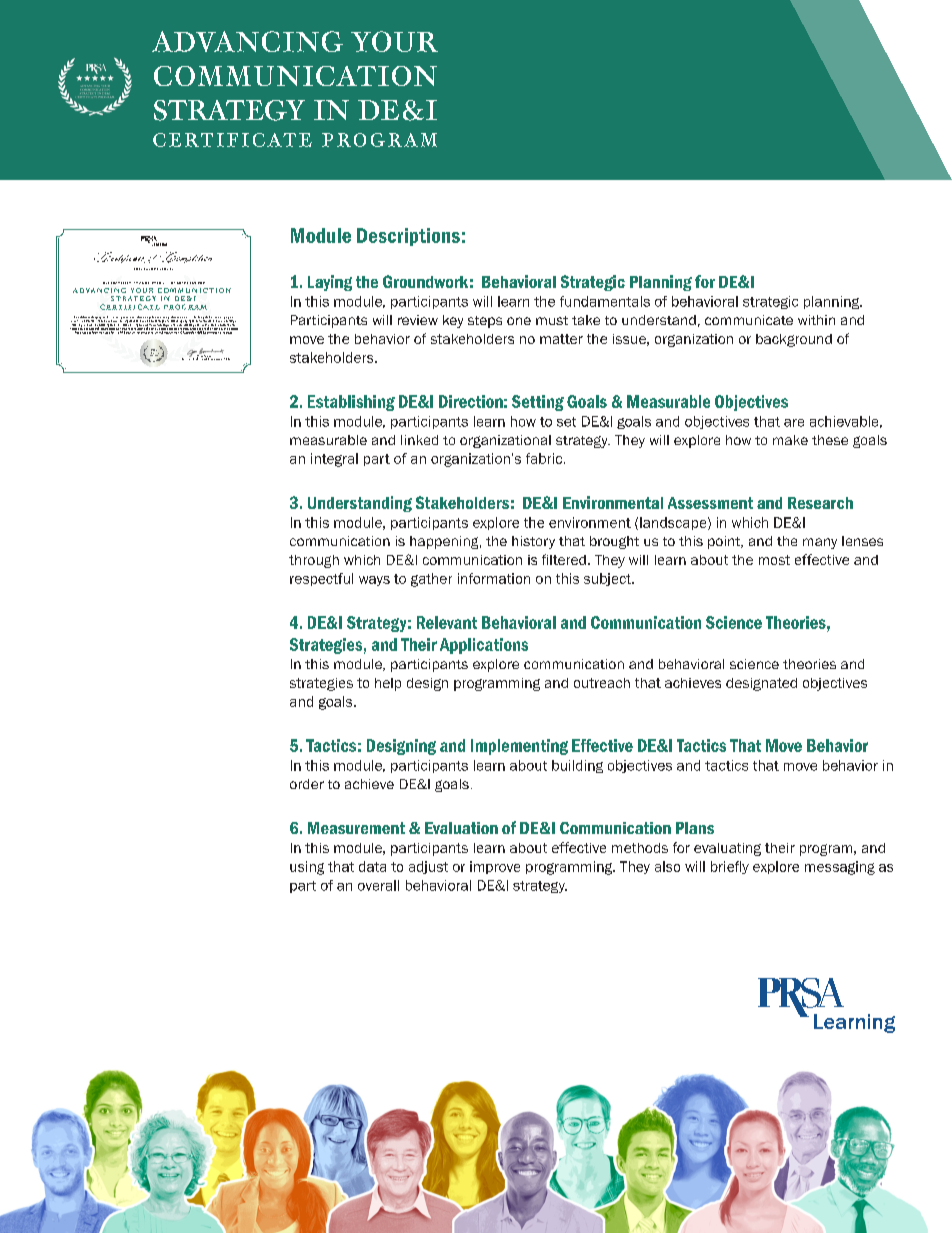 This image has width=952, height=1233. Describe the element at coordinates (321, 579) in the image. I see `respectful` at that location.
